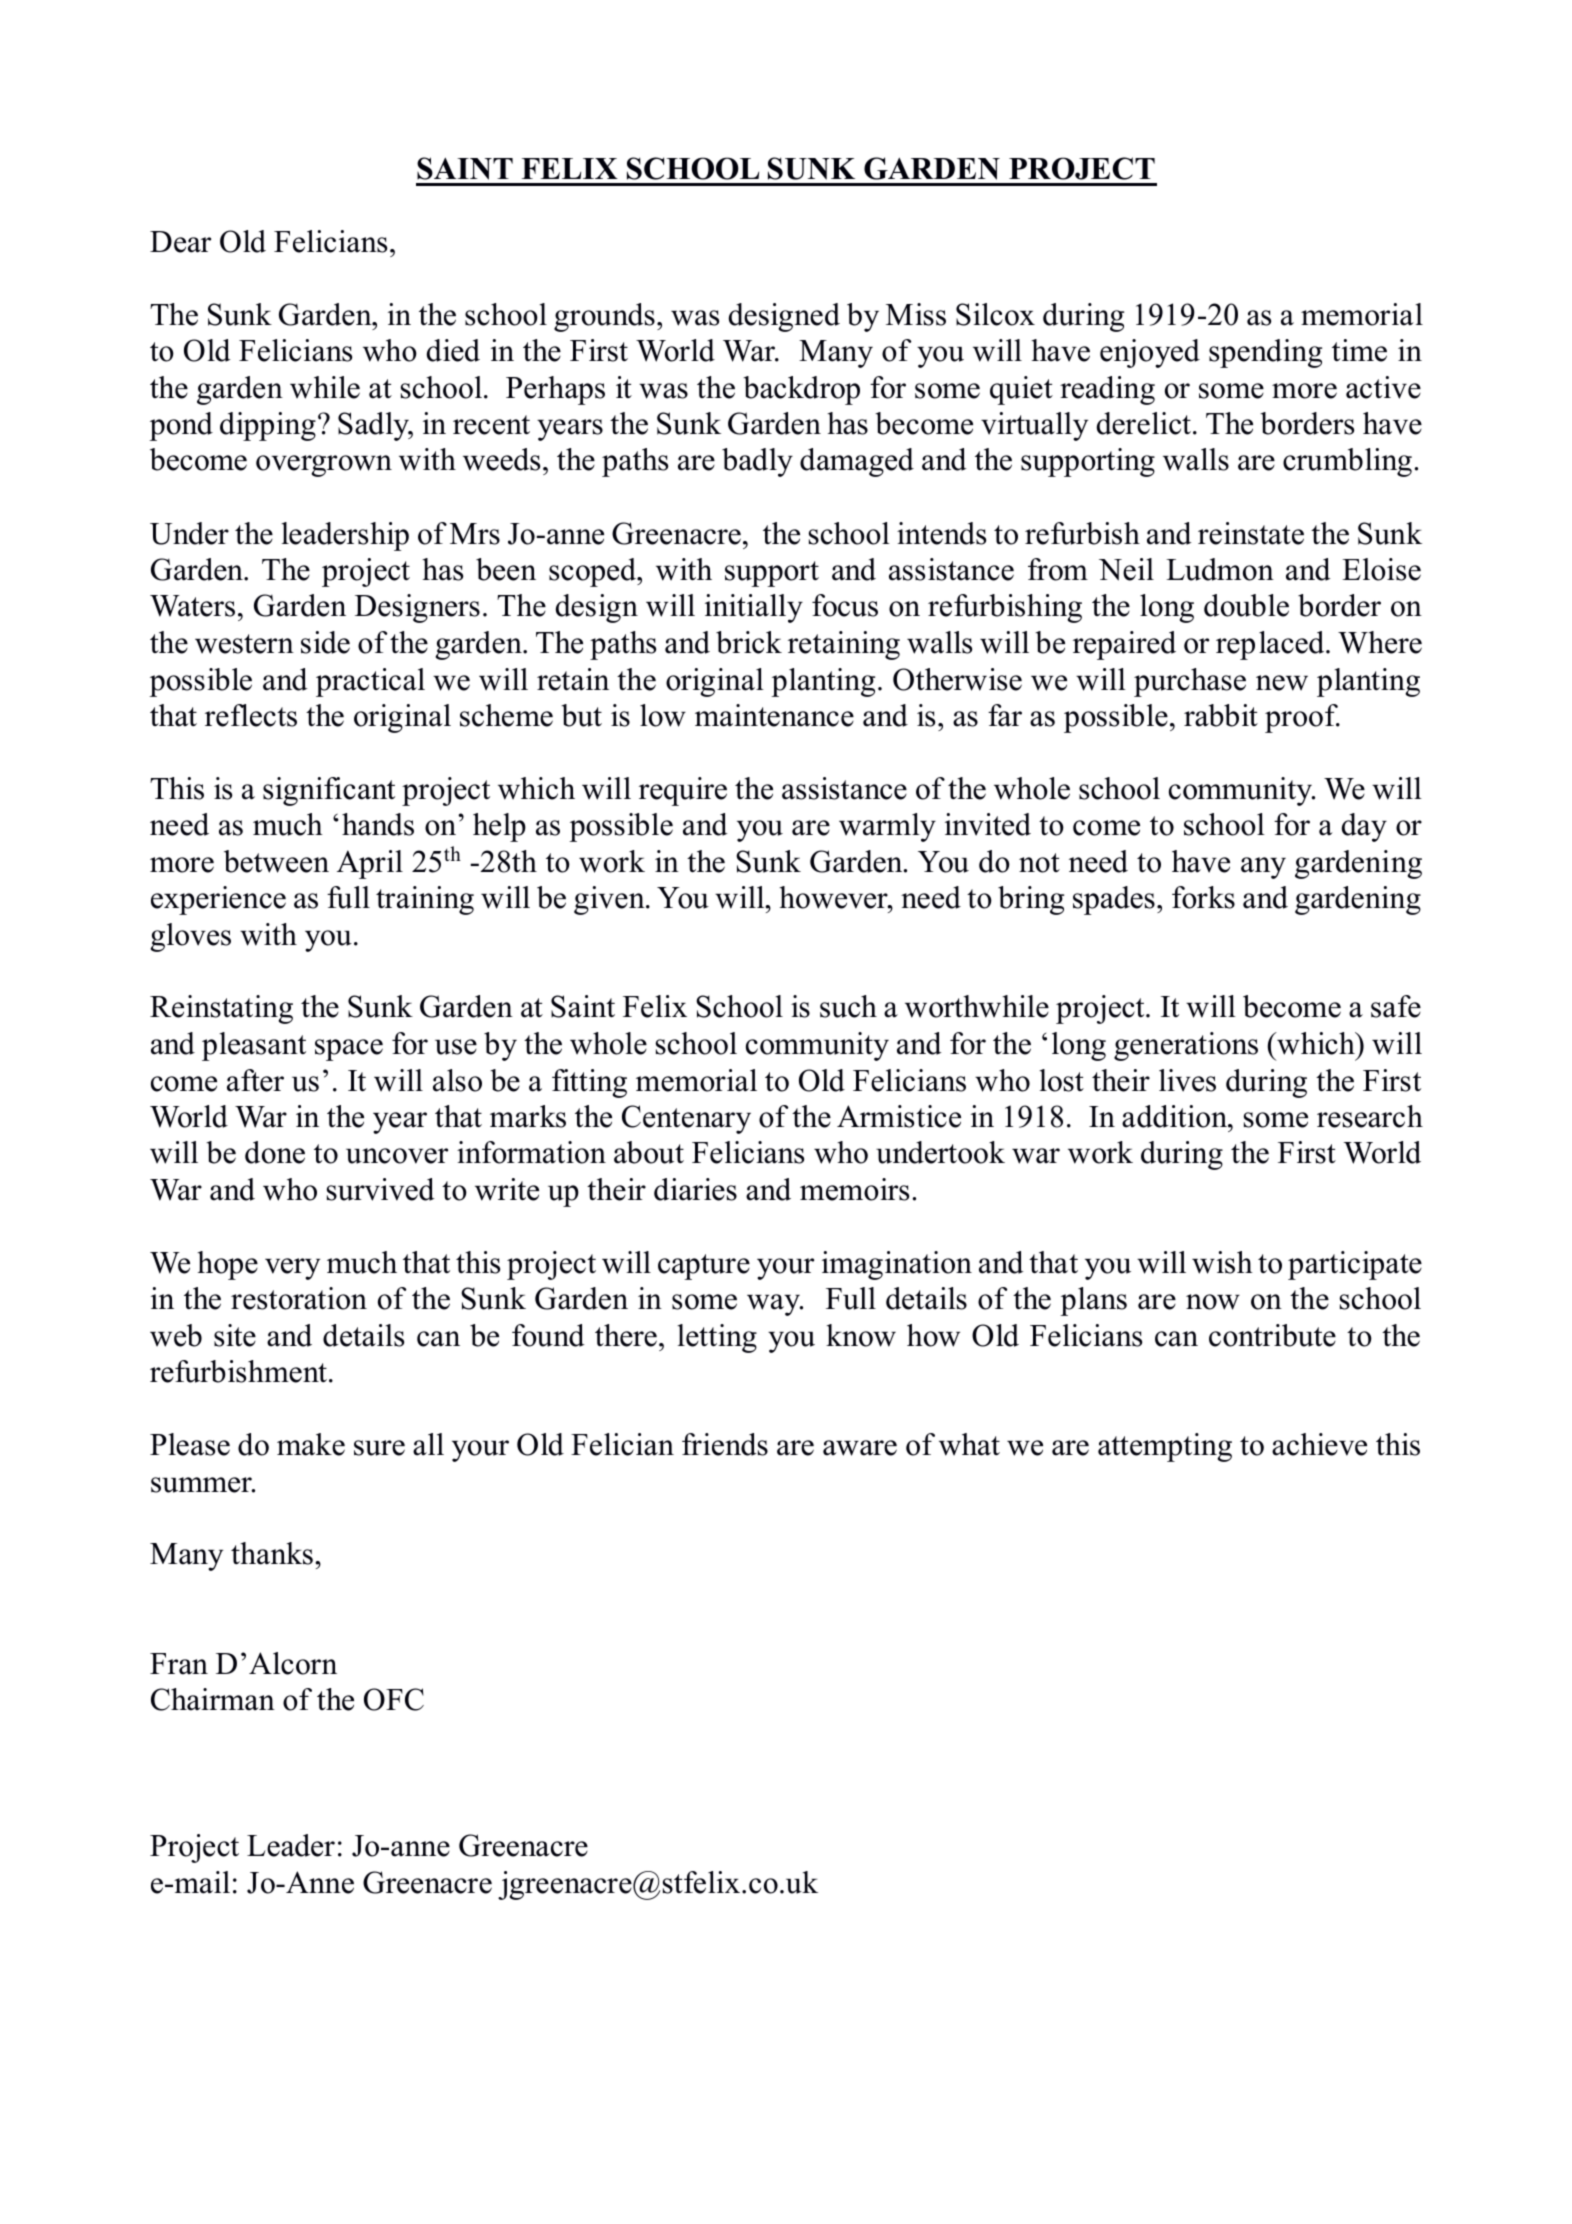 The height and width of the document is (2224, 1572). Describe the element at coordinates (1265, 353) in the document. I see `spending` at that location.
